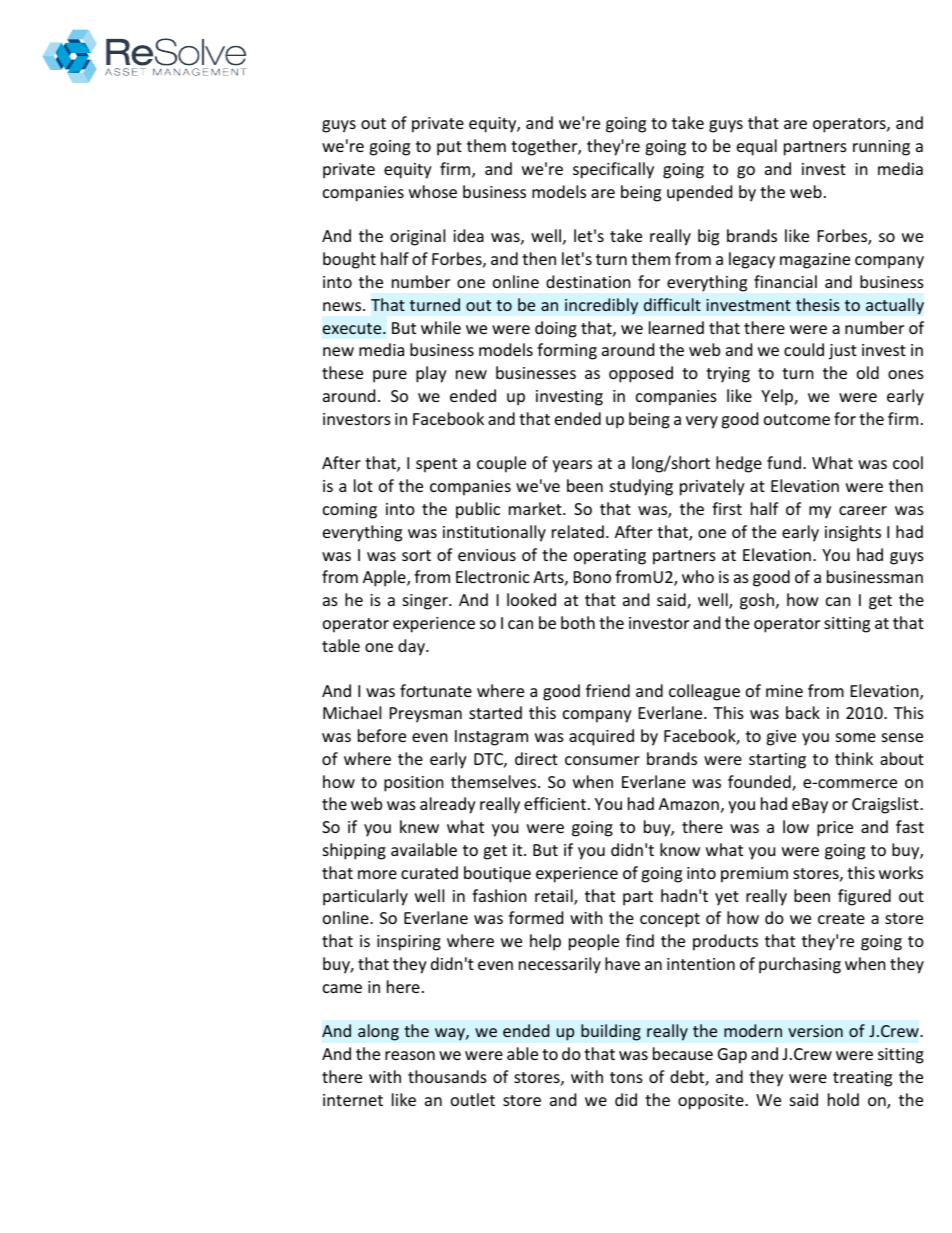 The width and height of the screenshot is (952, 1233). I want to click on curated, so click(429, 872).
